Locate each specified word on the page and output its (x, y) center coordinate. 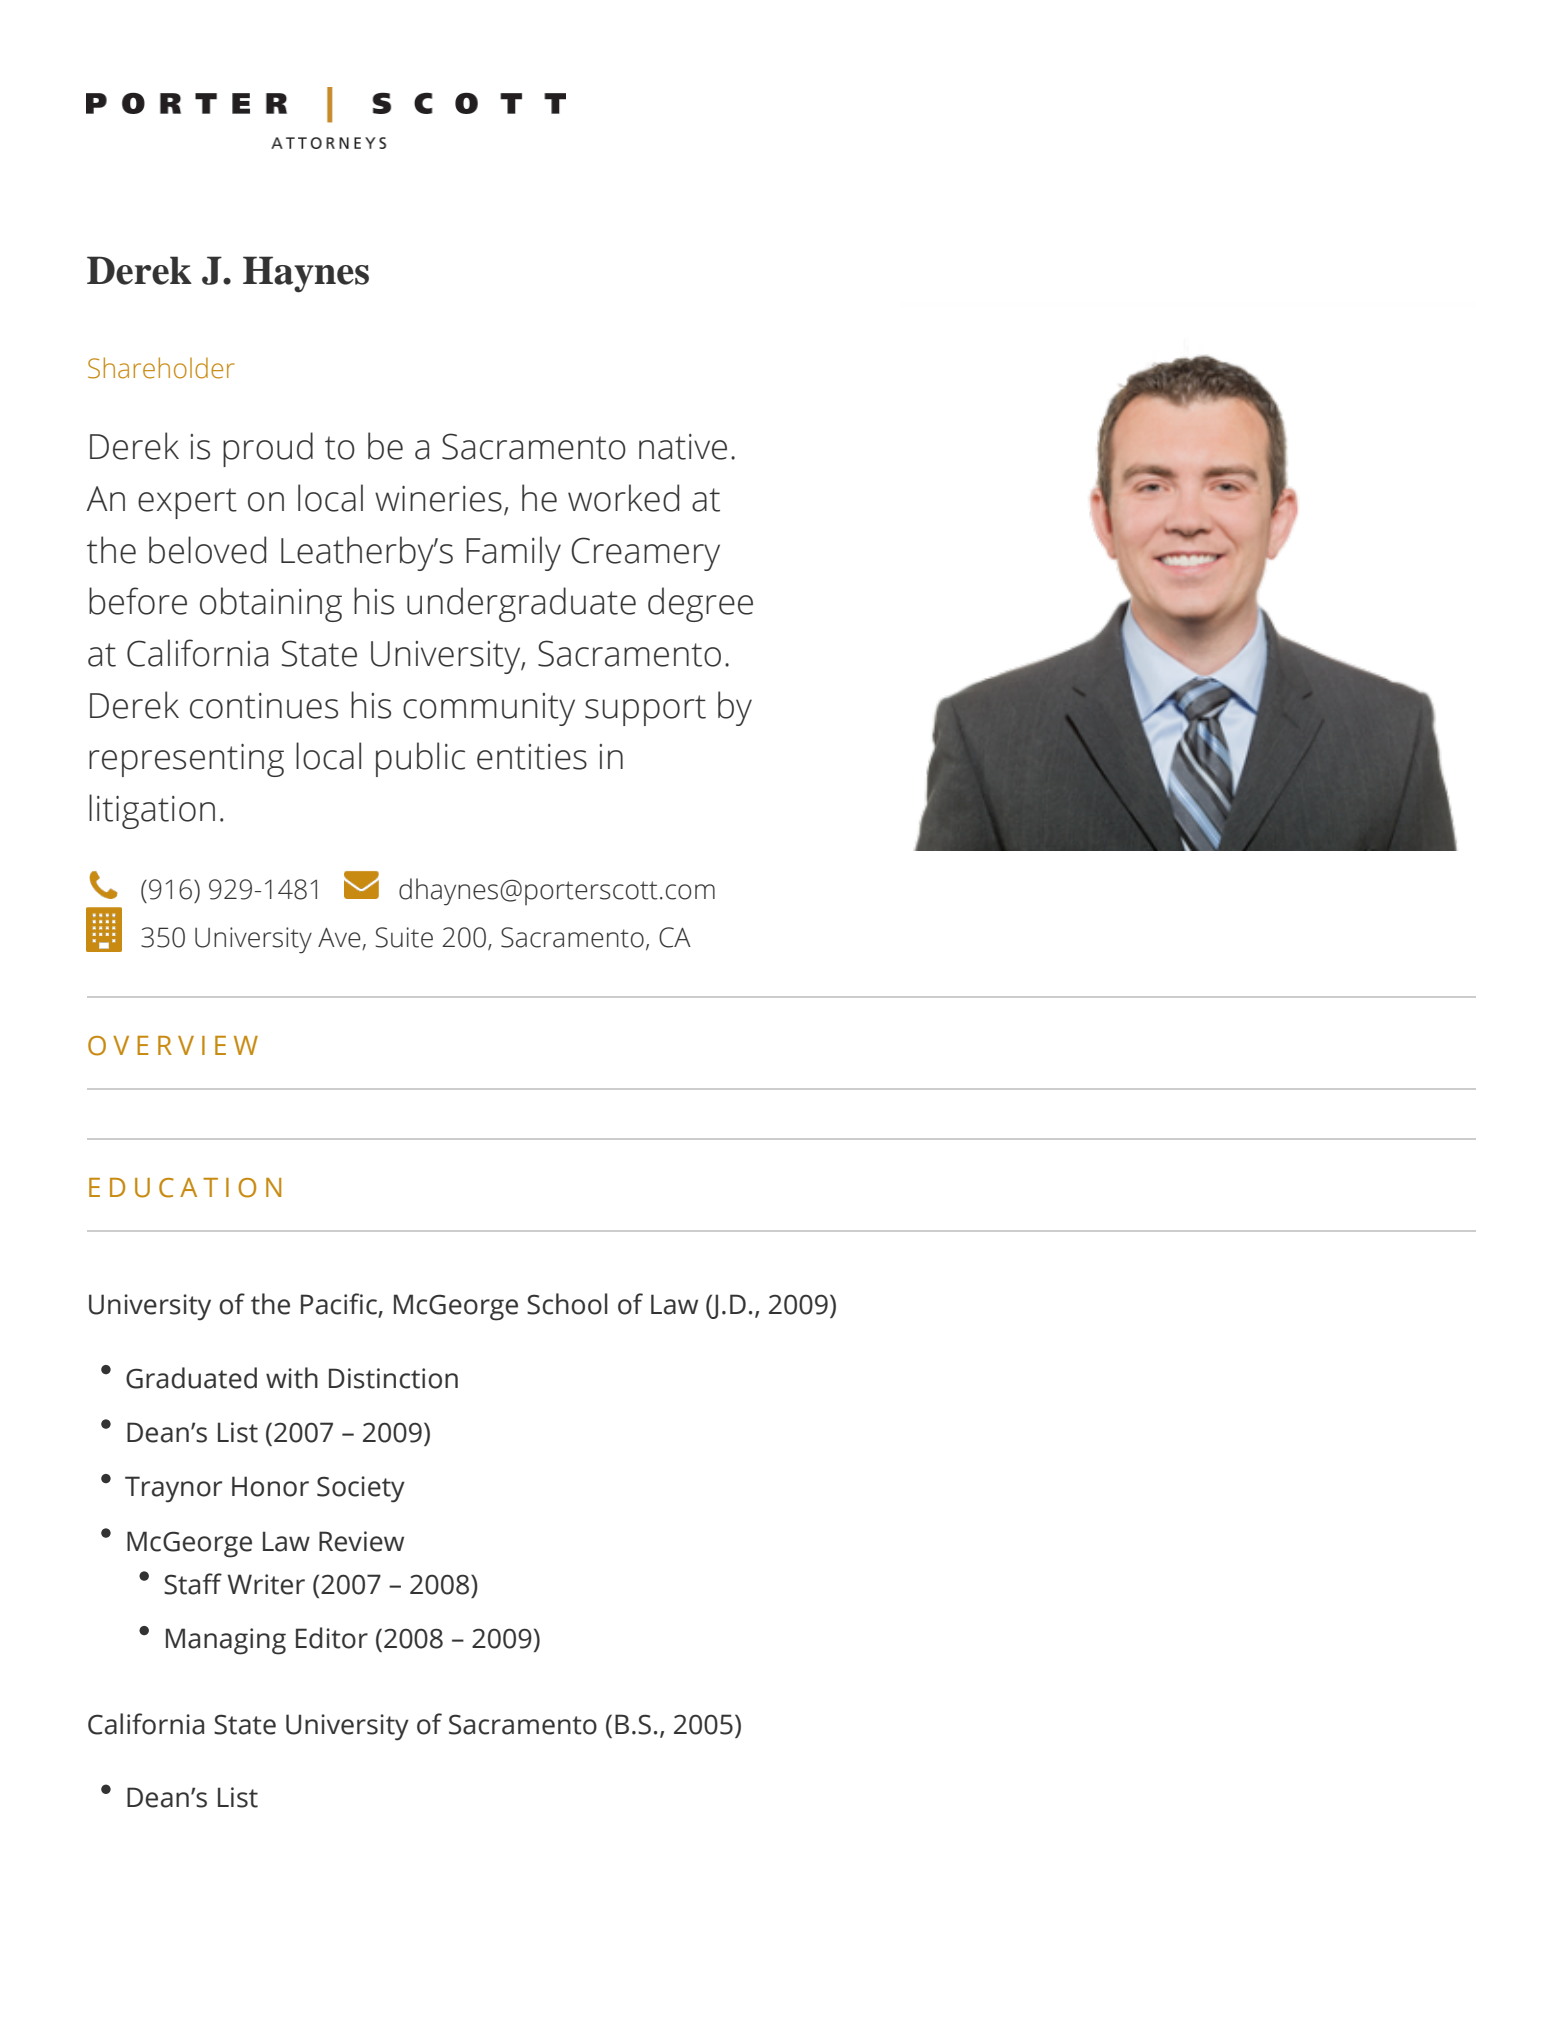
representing (186, 760)
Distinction (393, 1378)
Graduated (191, 1378)
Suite (404, 937)
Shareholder (161, 368)
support (645, 710)
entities (532, 757)
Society (361, 1489)
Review (361, 1541)
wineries (438, 499)
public (420, 759)
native (683, 447)
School (567, 1304)
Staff (193, 1584)
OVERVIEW (173, 1046)
